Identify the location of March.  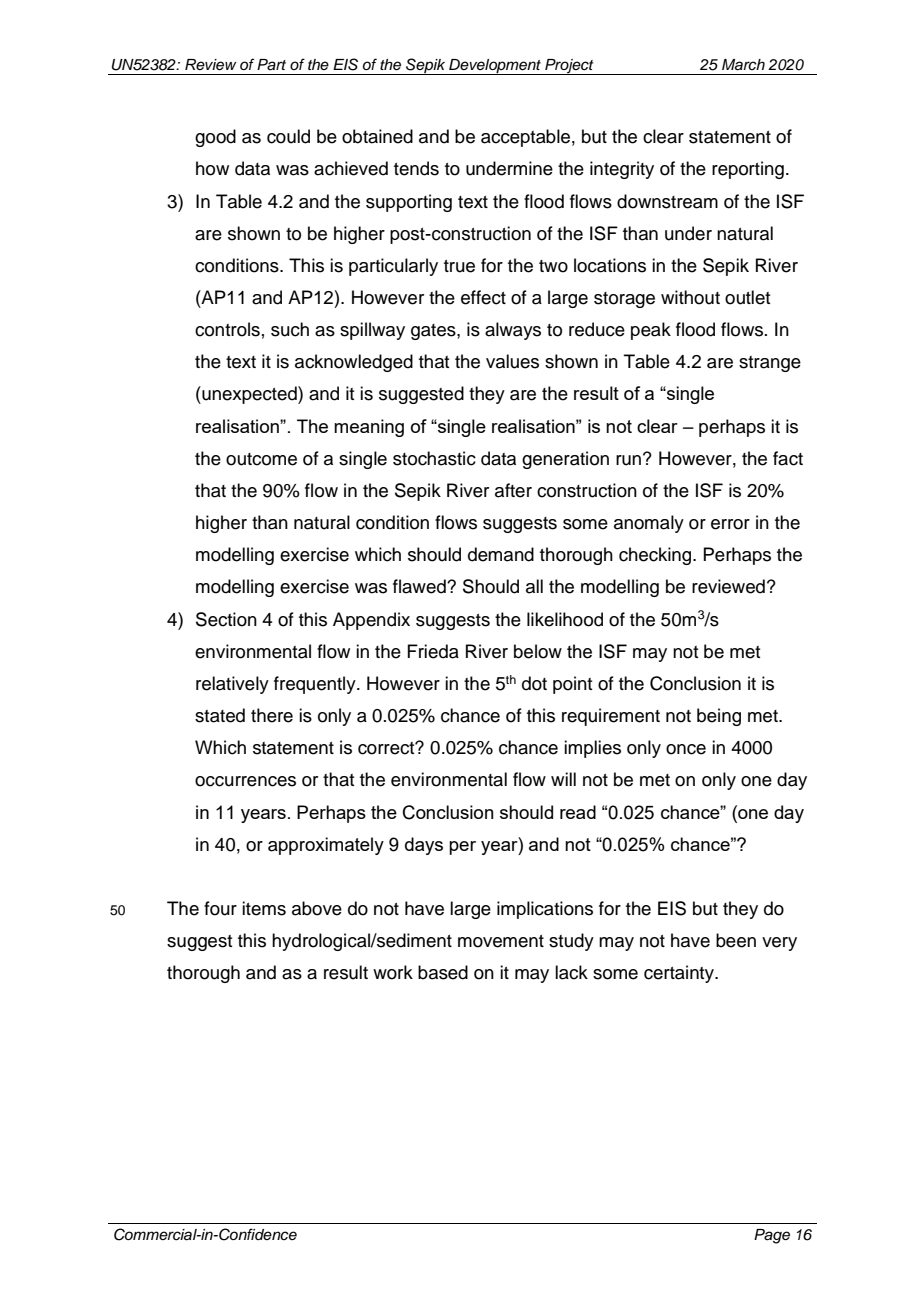
(743, 65).
